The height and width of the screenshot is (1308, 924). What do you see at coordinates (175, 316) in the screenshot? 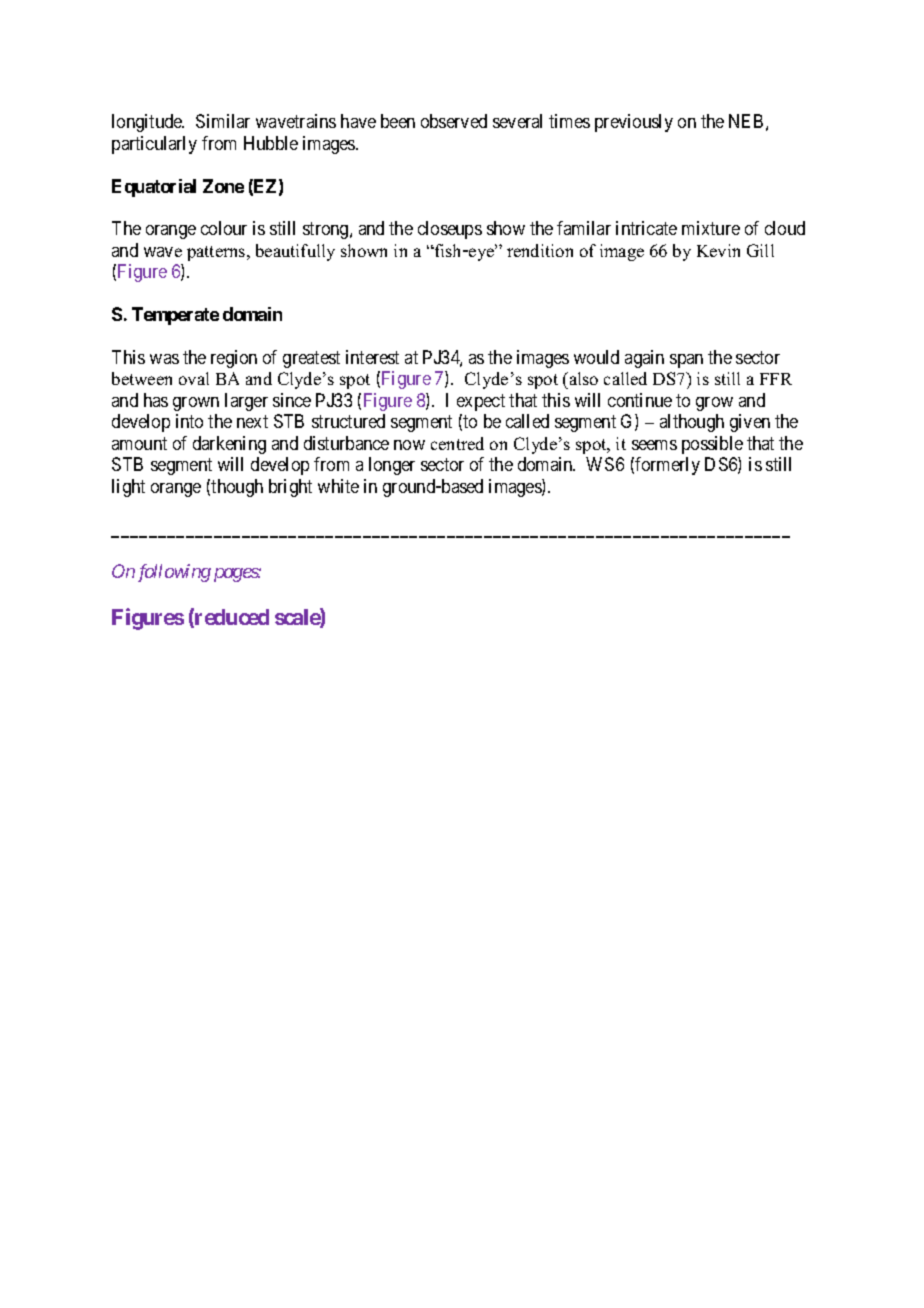
I see `Temperate` at bounding box center [175, 316].
